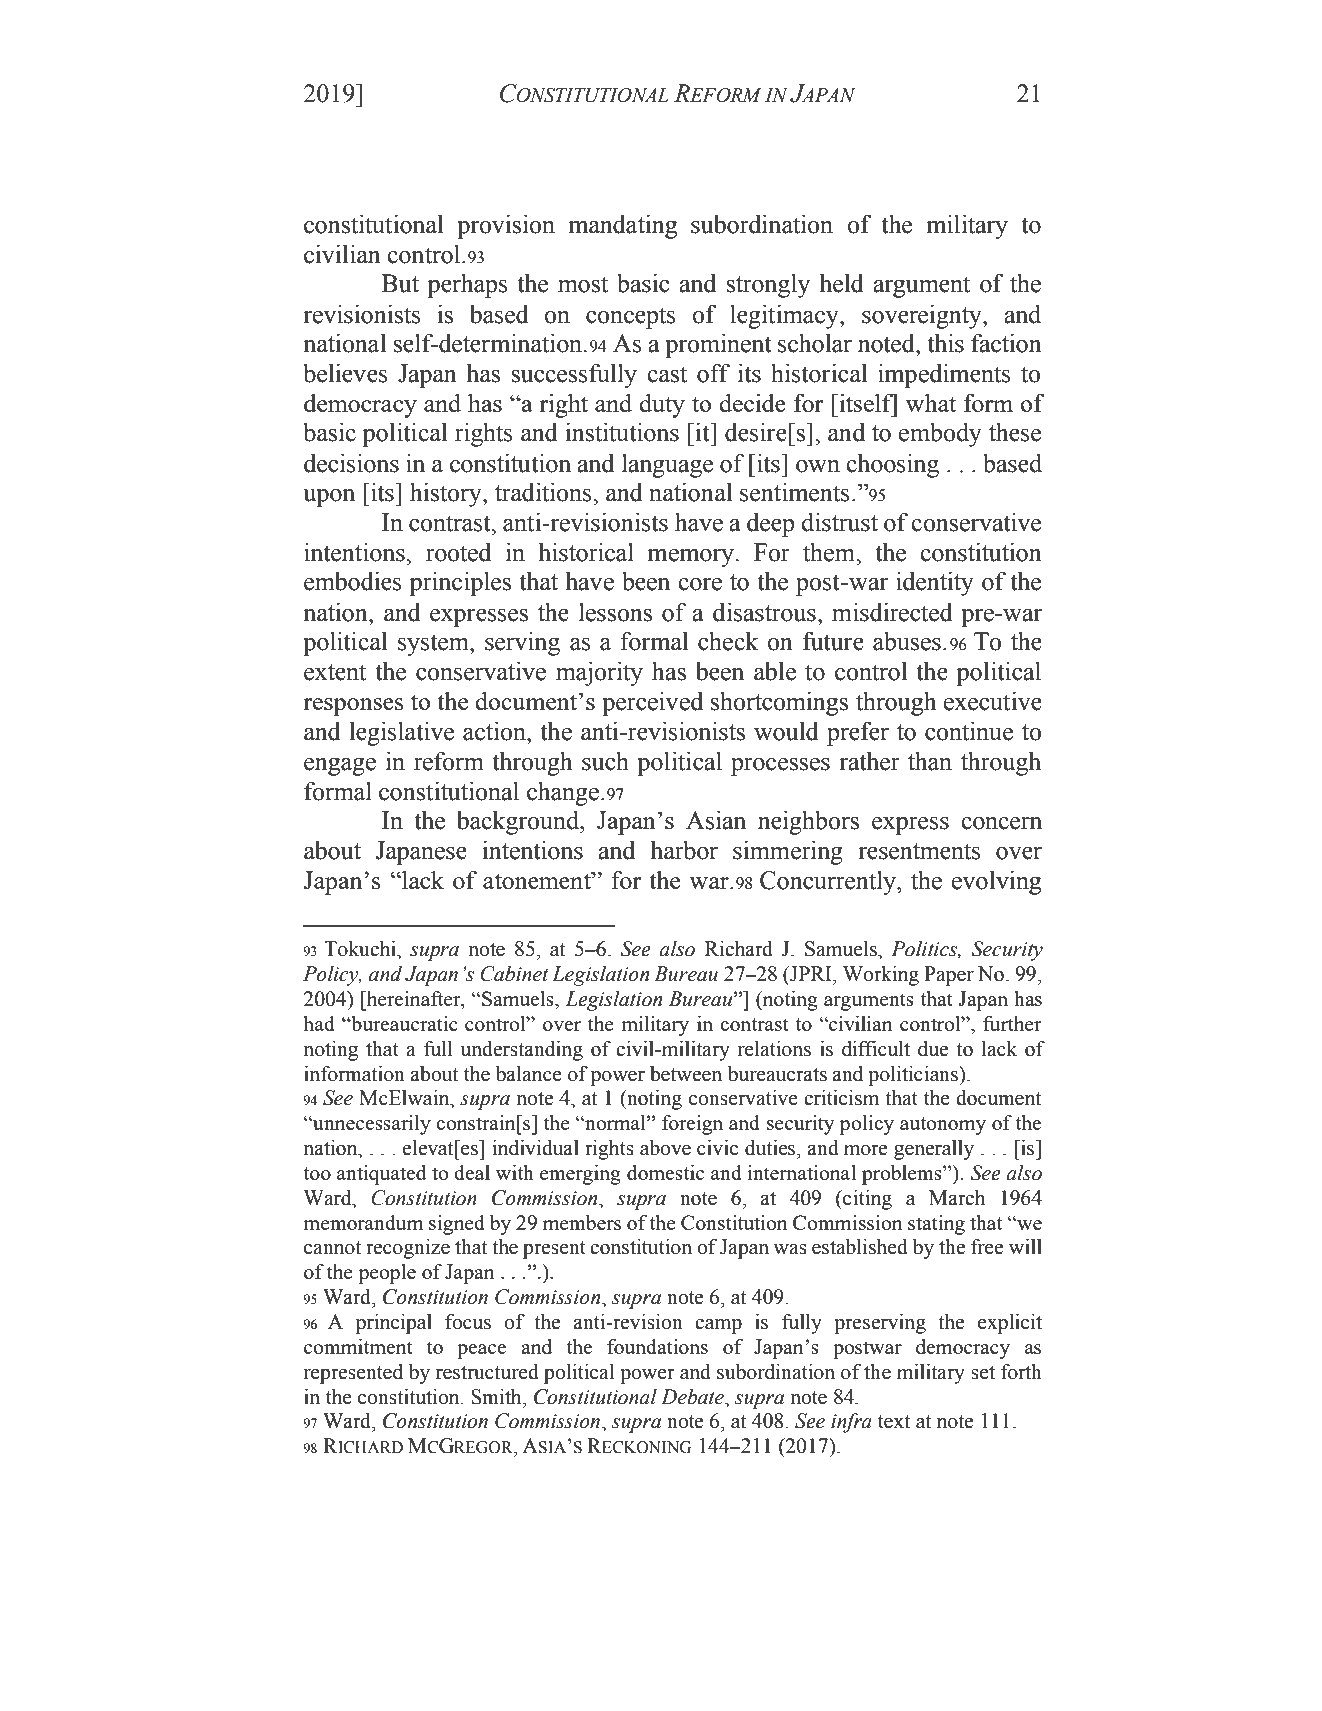 The image size is (1322, 1711). Describe the element at coordinates (686, 1074) in the page. I see `between` at that location.
